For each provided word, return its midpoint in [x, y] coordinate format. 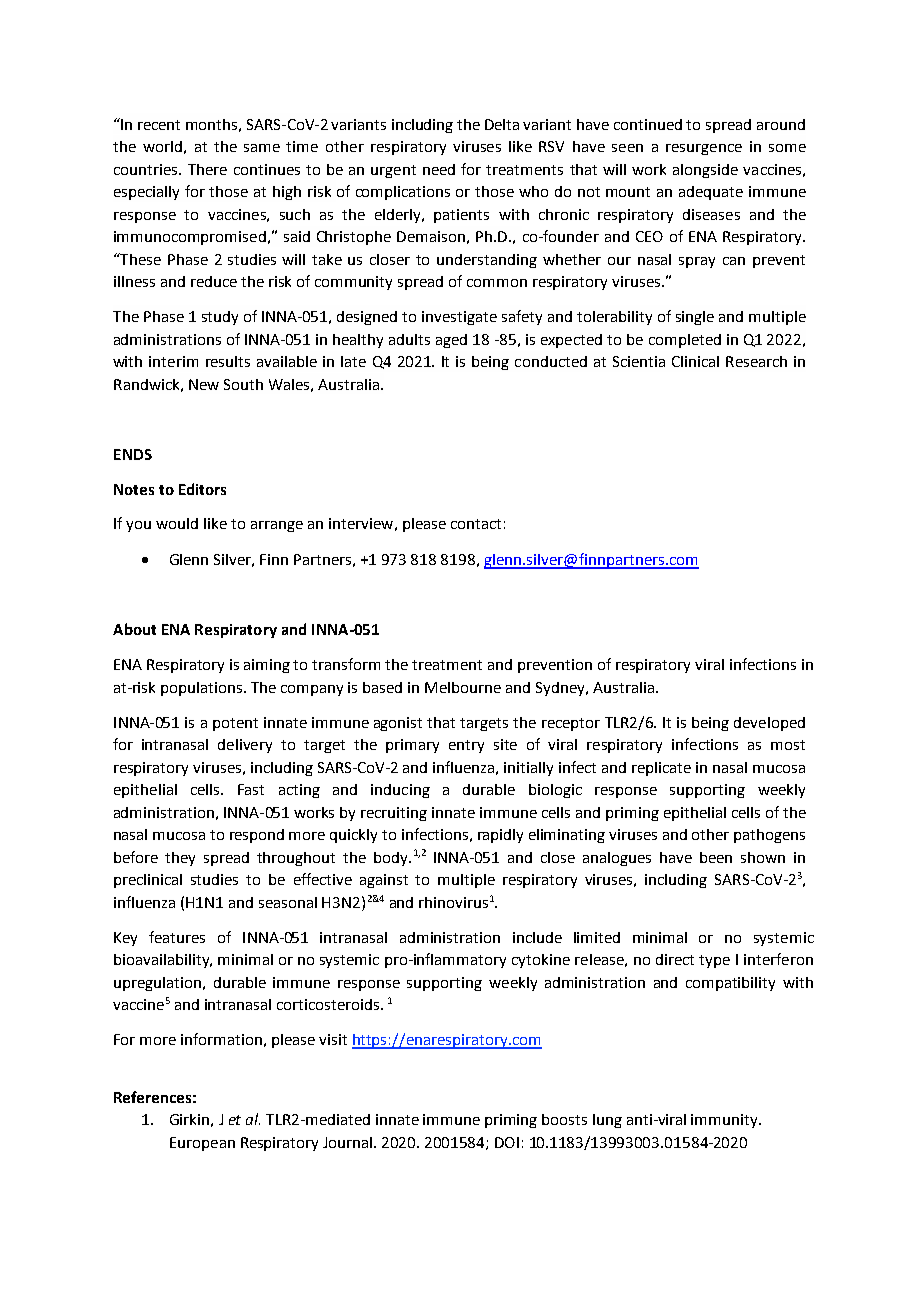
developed [769, 724]
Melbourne [463, 687]
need [439, 169]
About [134, 629]
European [202, 1144]
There [207, 169]
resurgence [704, 149]
